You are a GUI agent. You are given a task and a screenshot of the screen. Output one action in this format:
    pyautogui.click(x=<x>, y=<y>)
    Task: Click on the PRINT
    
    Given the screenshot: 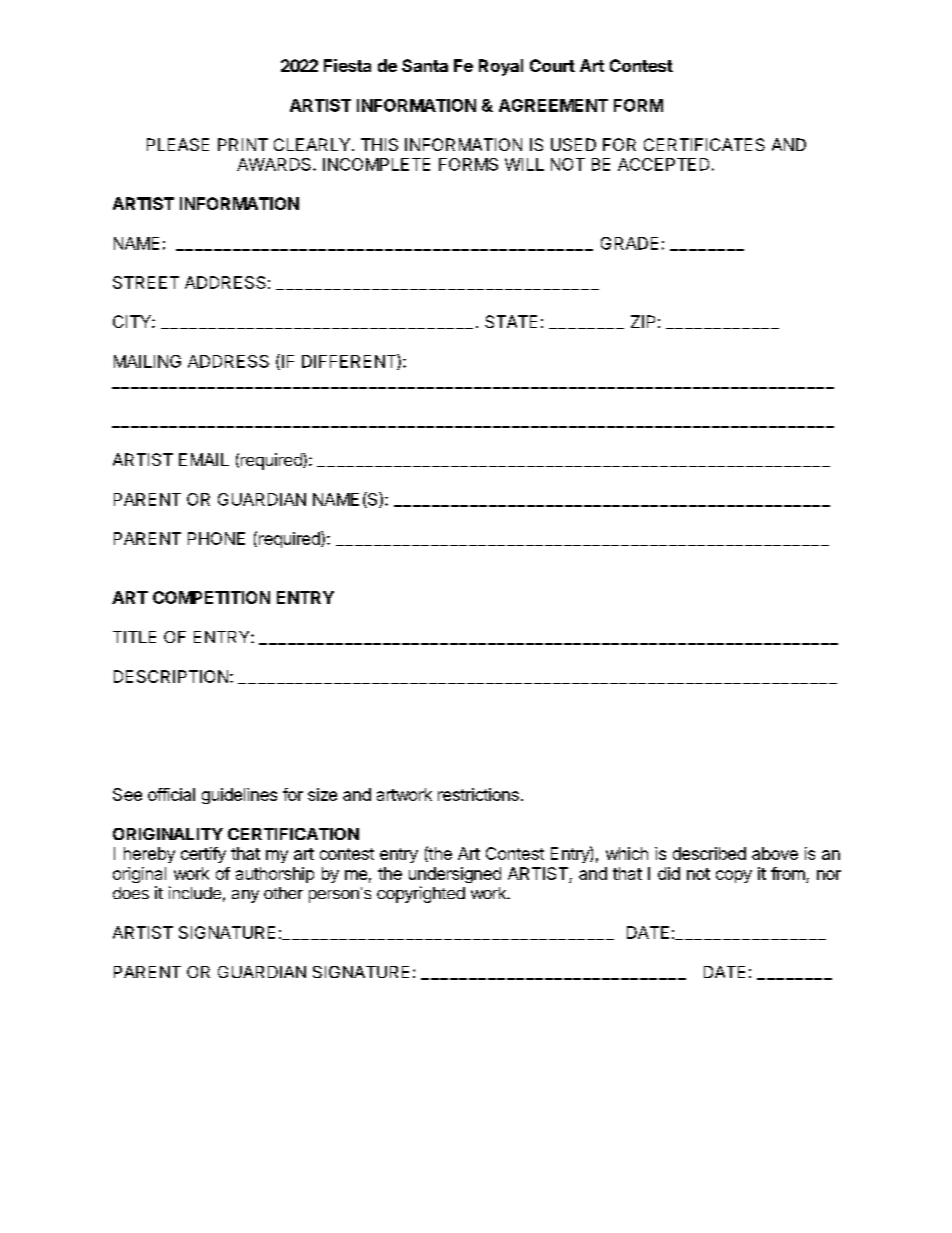 What is the action you would take?
    pyautogui.click(x=243, y=144)
